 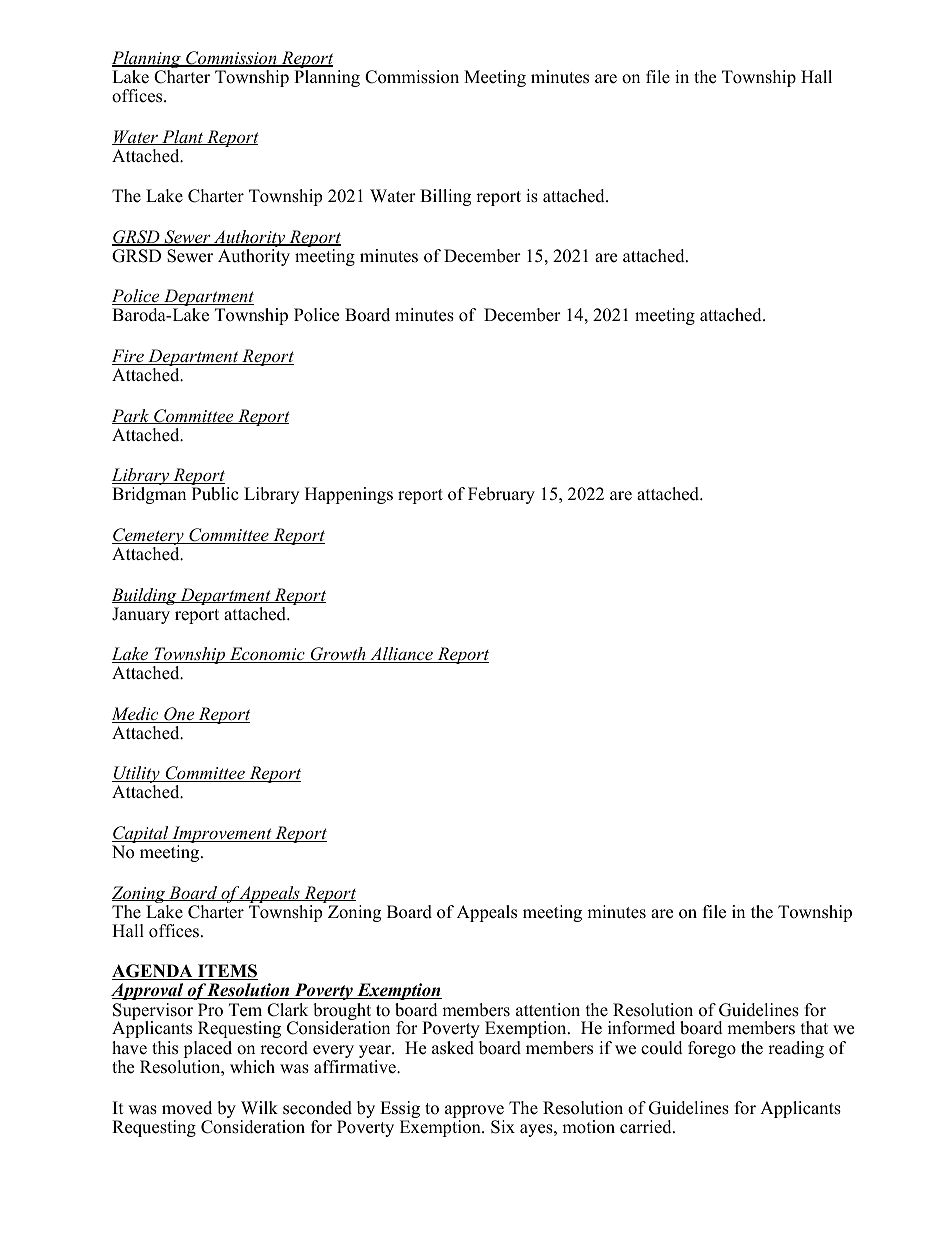 I want to click on Economic, so click(x=267, y=655).
